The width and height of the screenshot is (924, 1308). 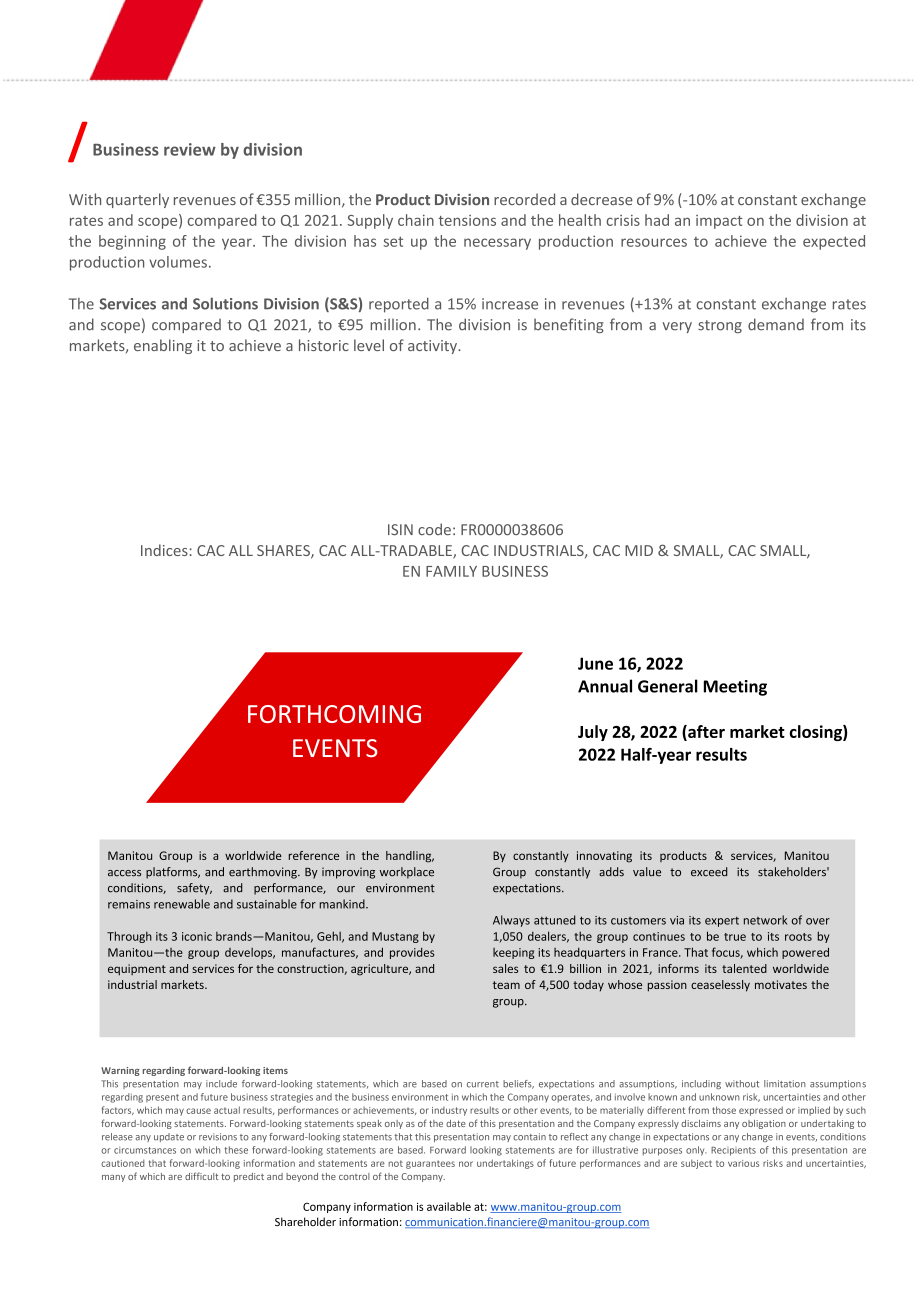 I want to click on demand, so click(x=776, y=324).
